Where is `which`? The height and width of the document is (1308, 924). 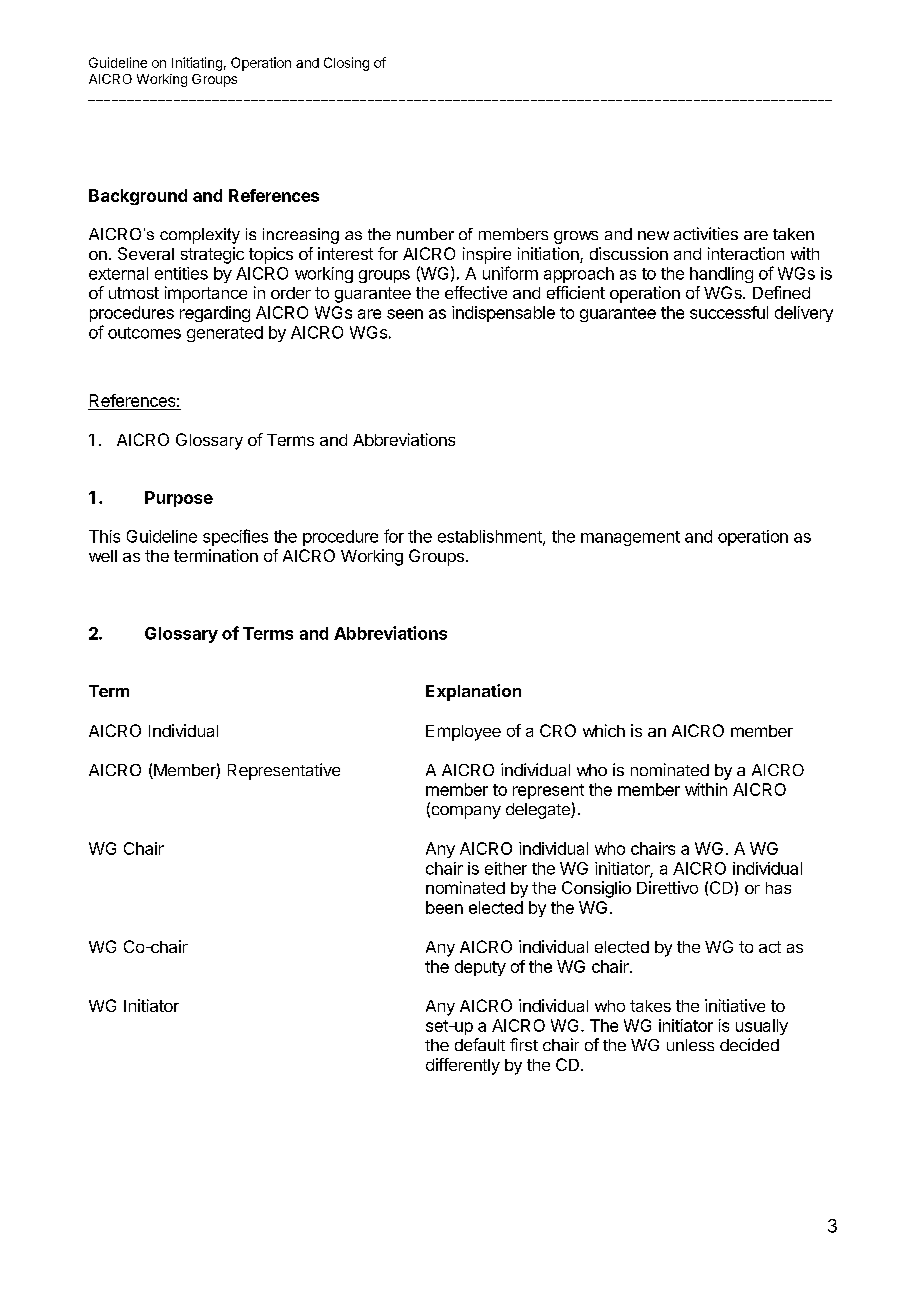 which is located at coordinates (604, 730).
